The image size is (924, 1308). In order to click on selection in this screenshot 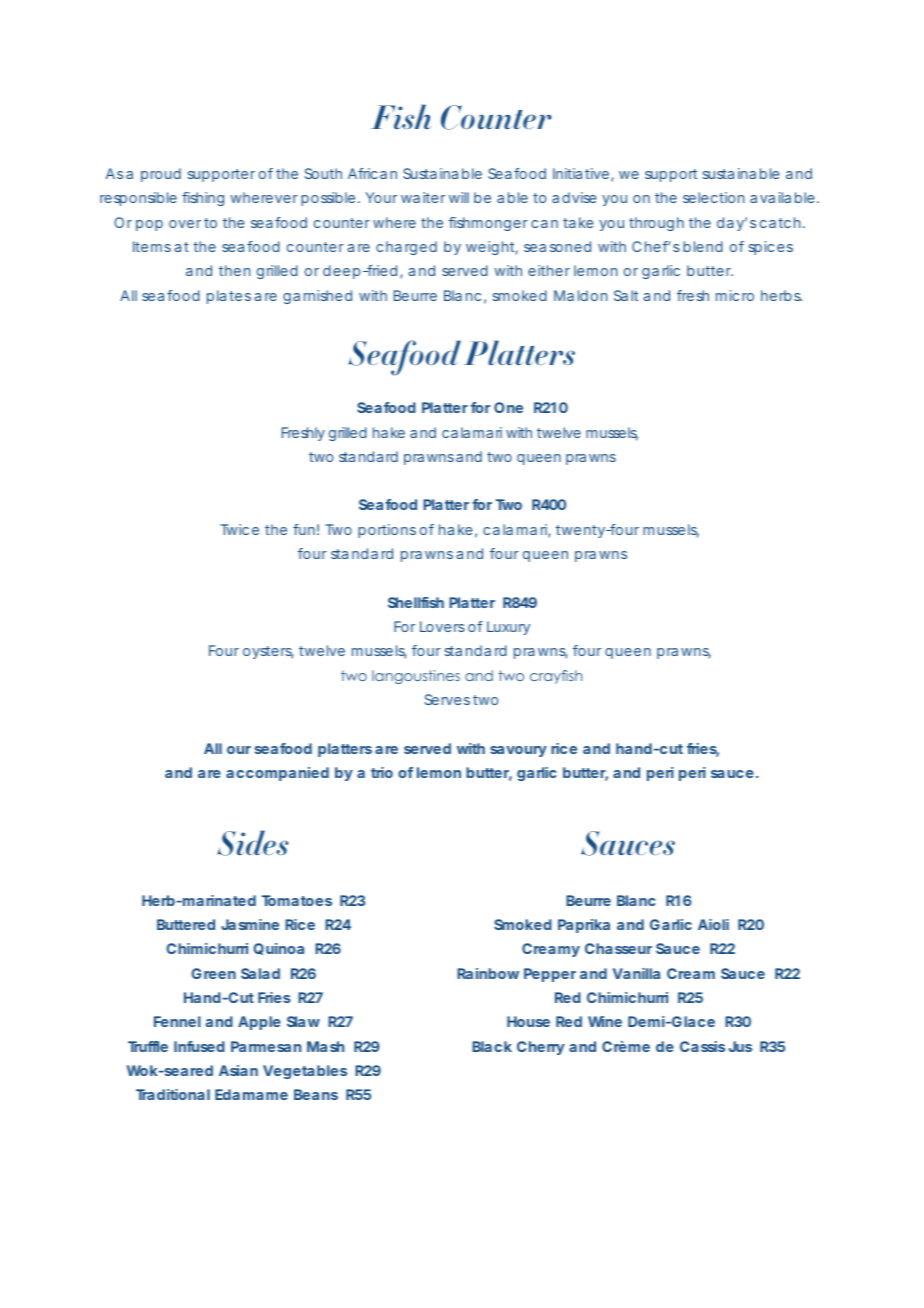, I will do `click(713, 197)`.
